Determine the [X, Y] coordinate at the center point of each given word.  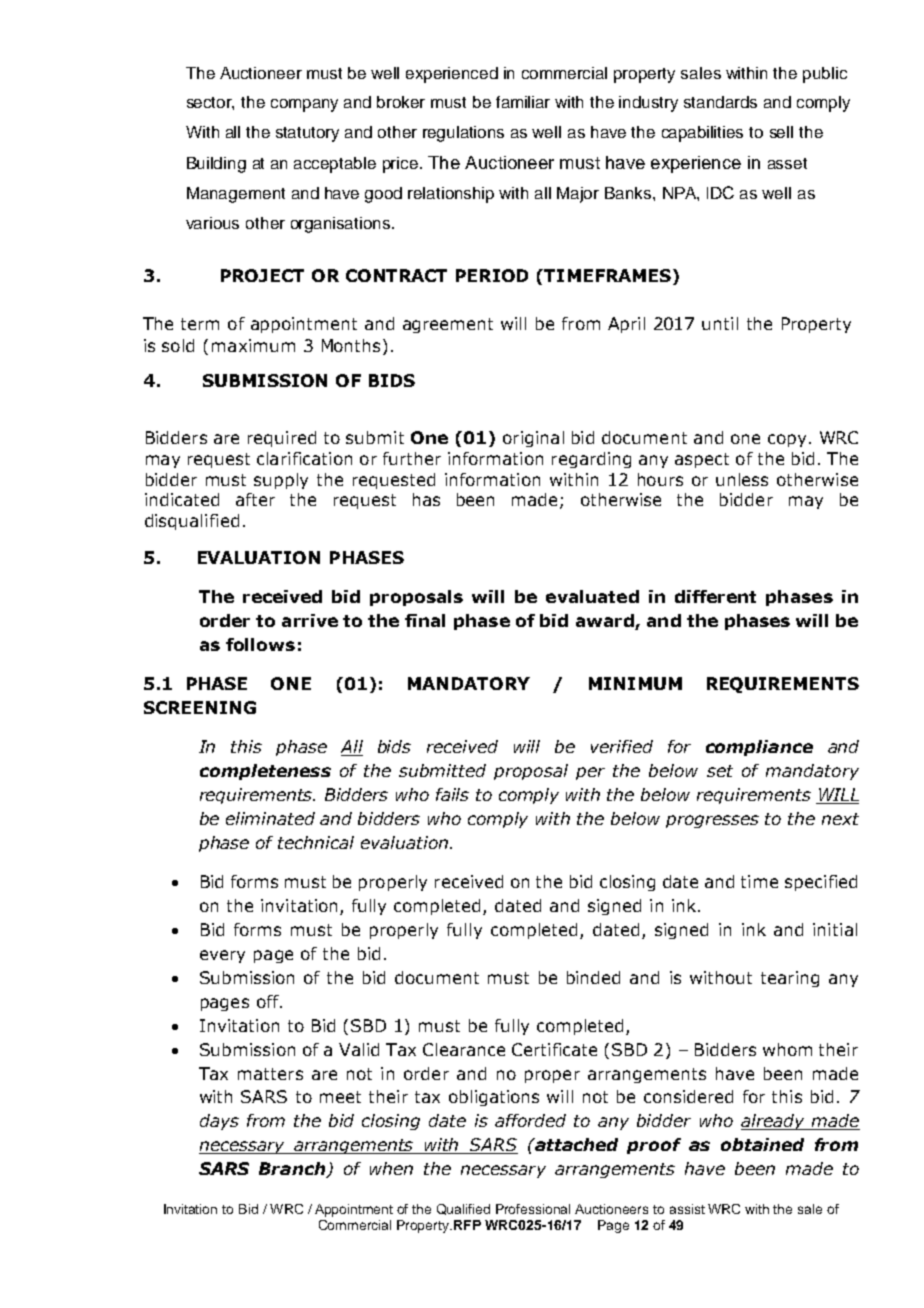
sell [781, 132]
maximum [253, 345]
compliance [759, 748]
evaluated [592, 596]
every [222, 956]
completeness [265, 772]
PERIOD [492, 275]
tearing [790, 979]
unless [742, 479]
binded [593, 977]
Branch [293, 1170]
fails [452, 794]
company [304, 105]
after [255, 499]
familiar [523, 102]
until [720, 323]
